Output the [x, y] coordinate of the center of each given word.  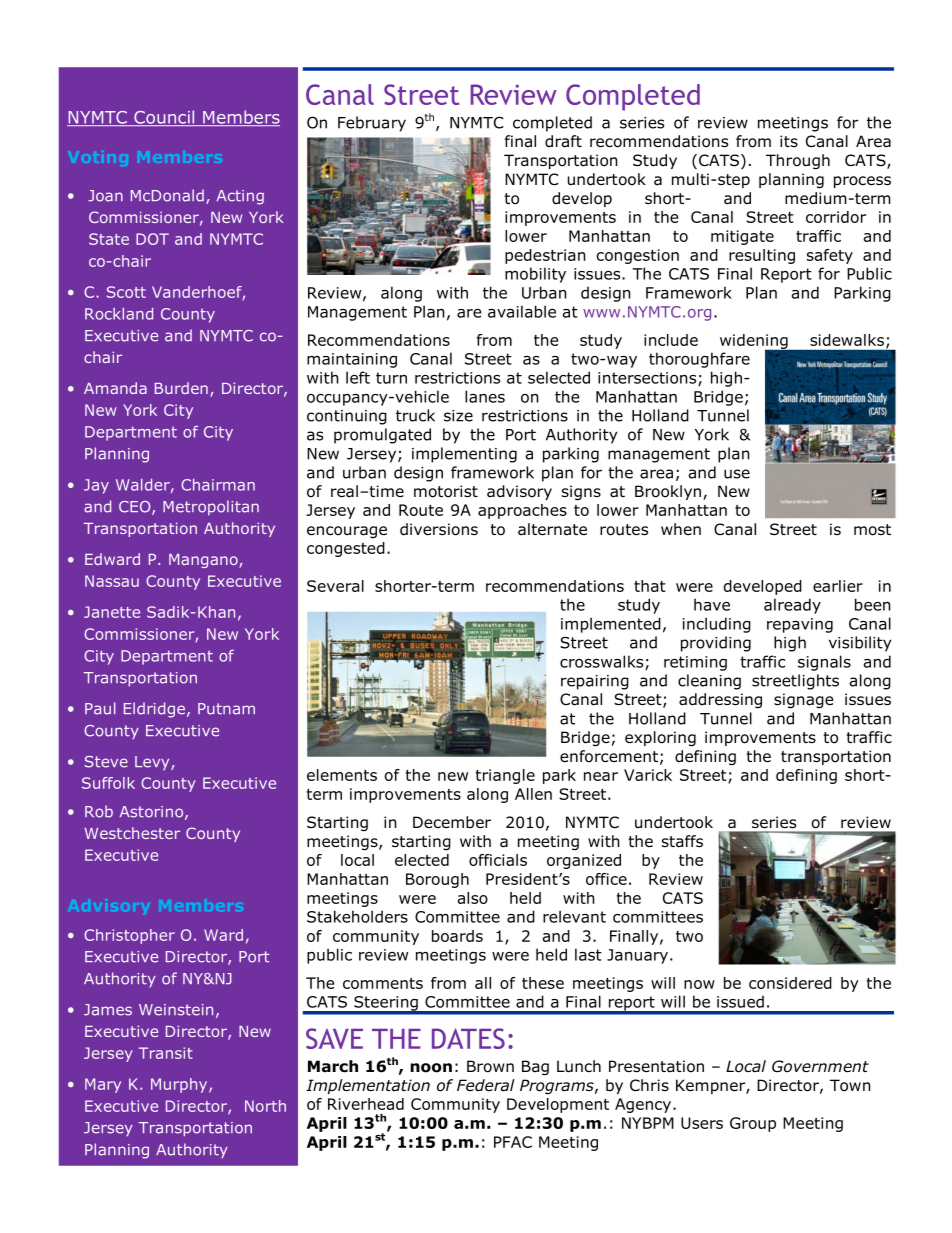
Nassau [112, 581]
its [789, 141]
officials [498, 860]
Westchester [132, 833]
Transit [166, 1053]
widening [755, 342]
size [458, 416]
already [792, 606]
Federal [485, 1085]
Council [164, 118]
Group [753, 1124]
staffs [682, 841]
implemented [611, 625]
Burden [181, 388]
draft [563, 141]
